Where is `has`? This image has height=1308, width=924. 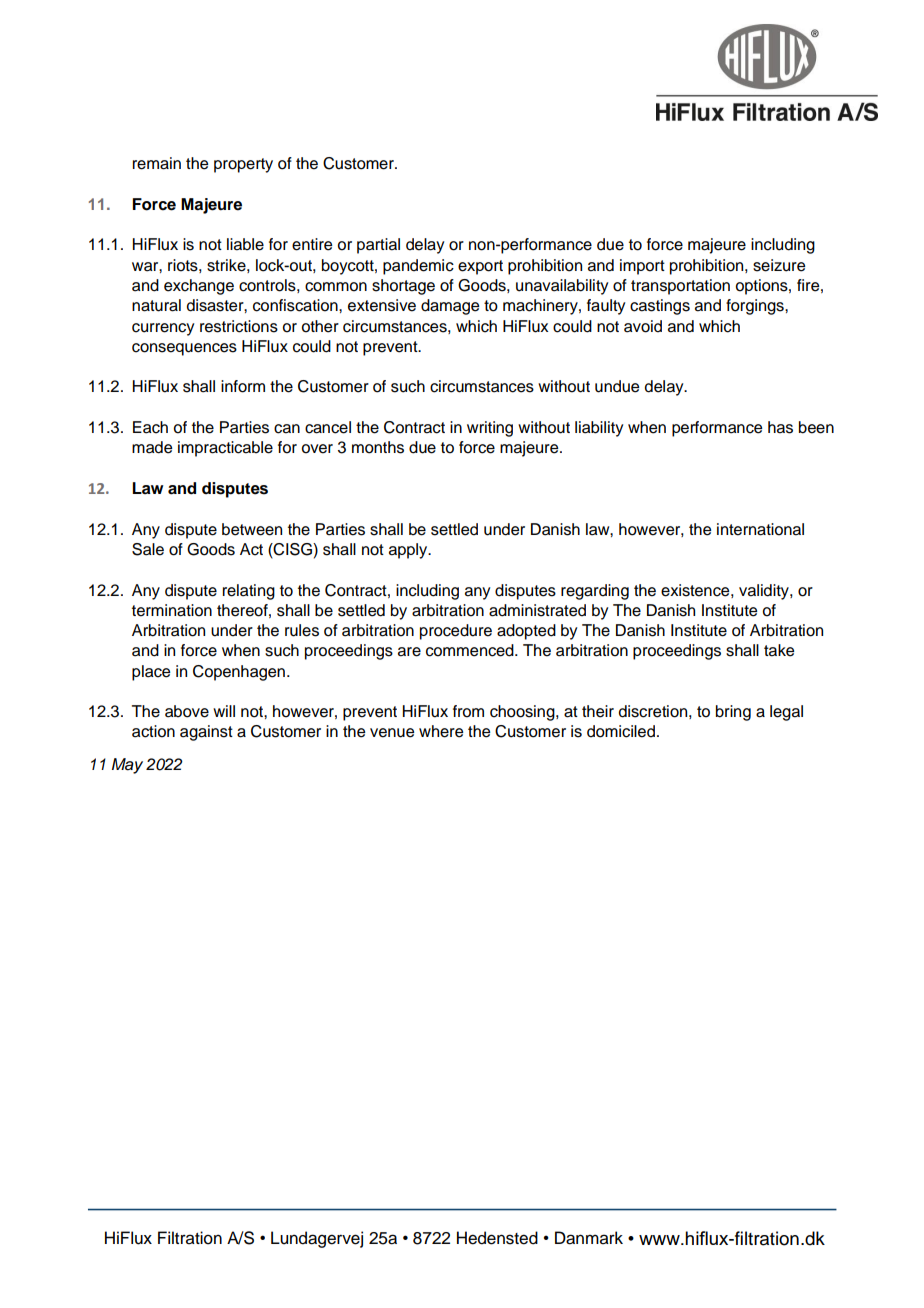
has is located at coordinates (780, 427).
